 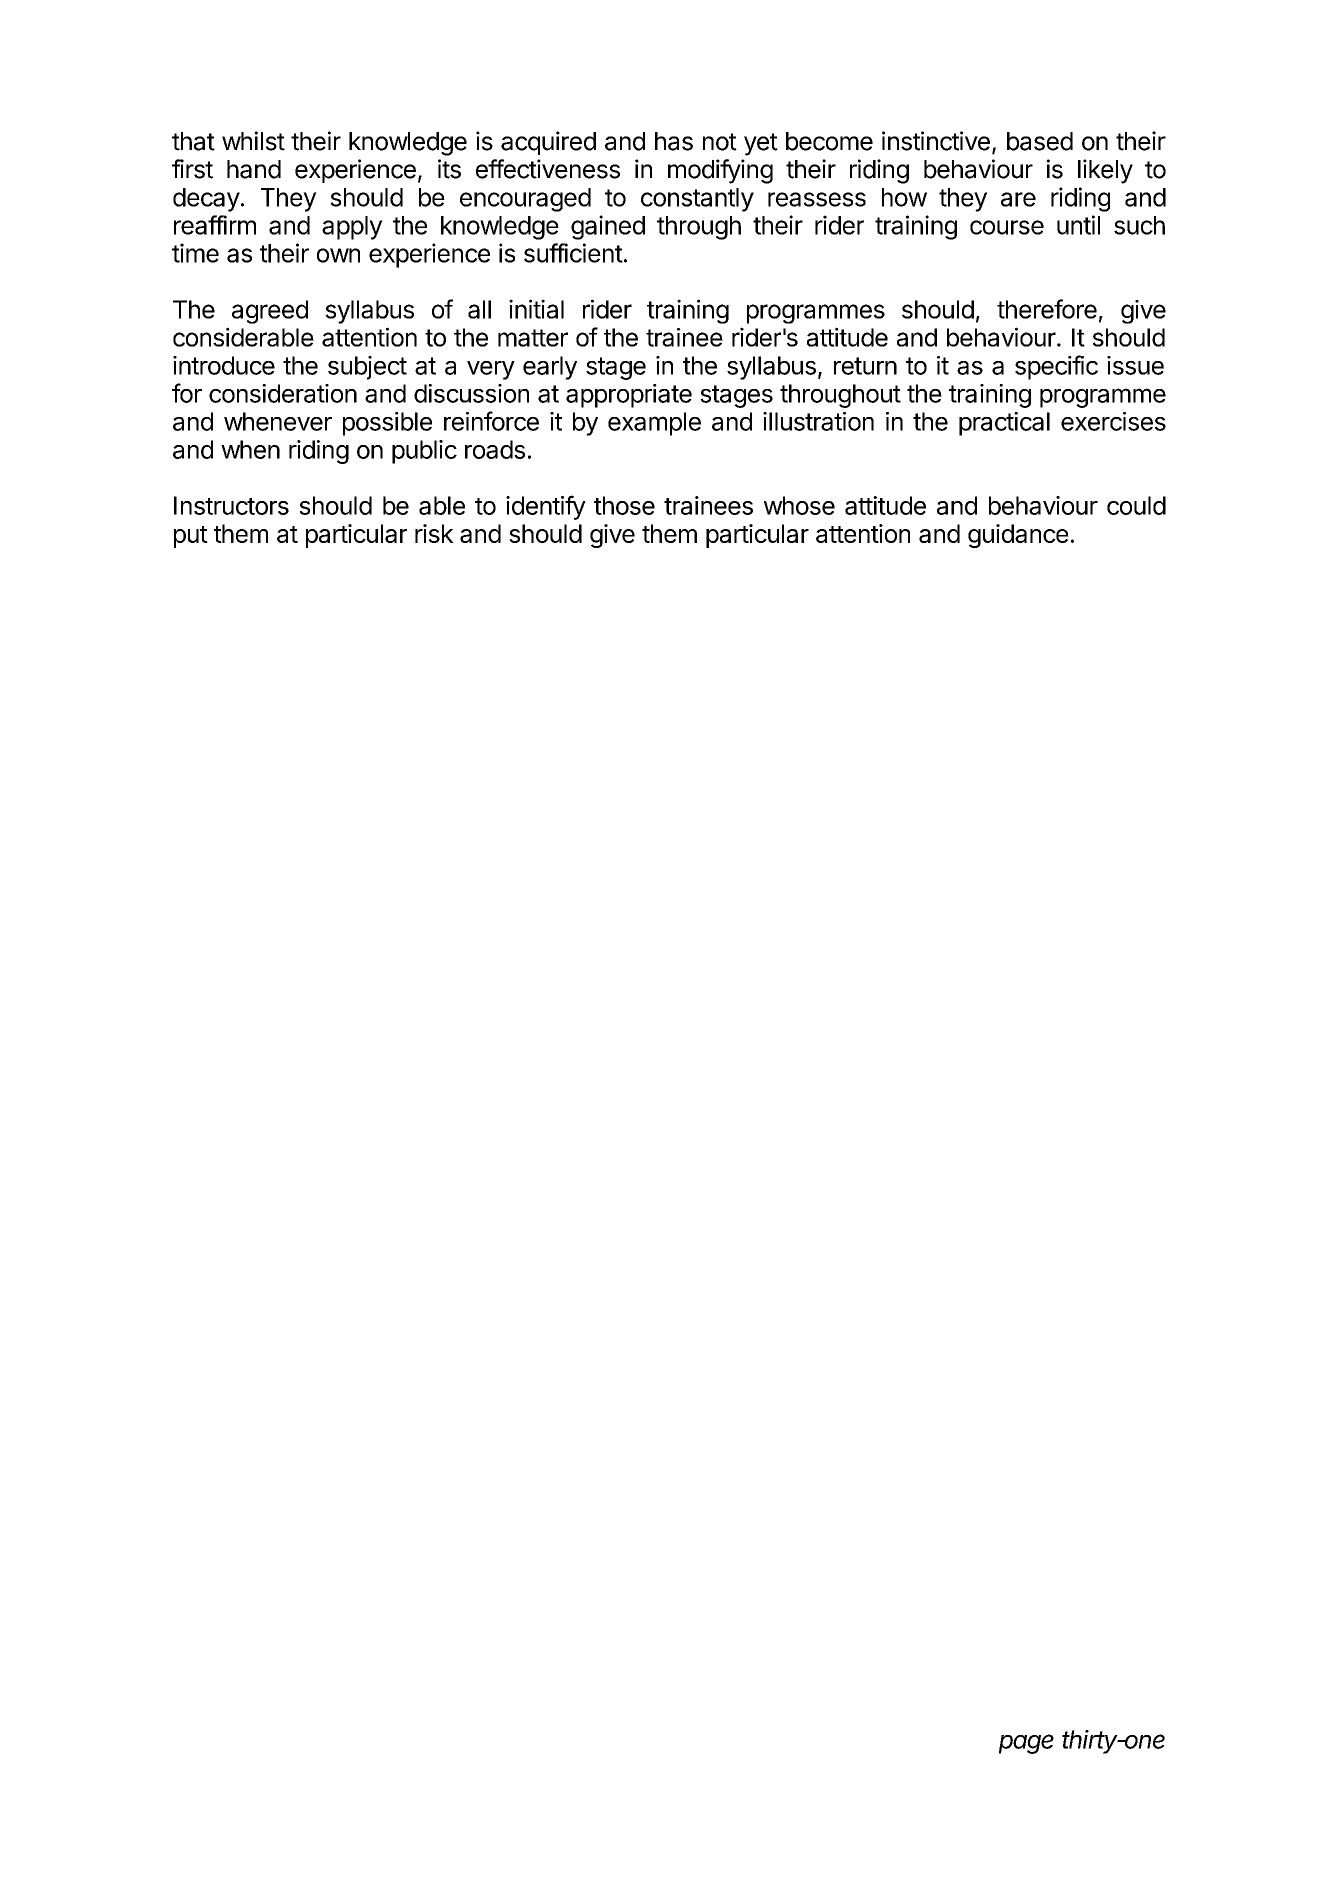 What do you see at coordinates (624, 505) in the page?
I see `those` at bounding box center [624, 505].
